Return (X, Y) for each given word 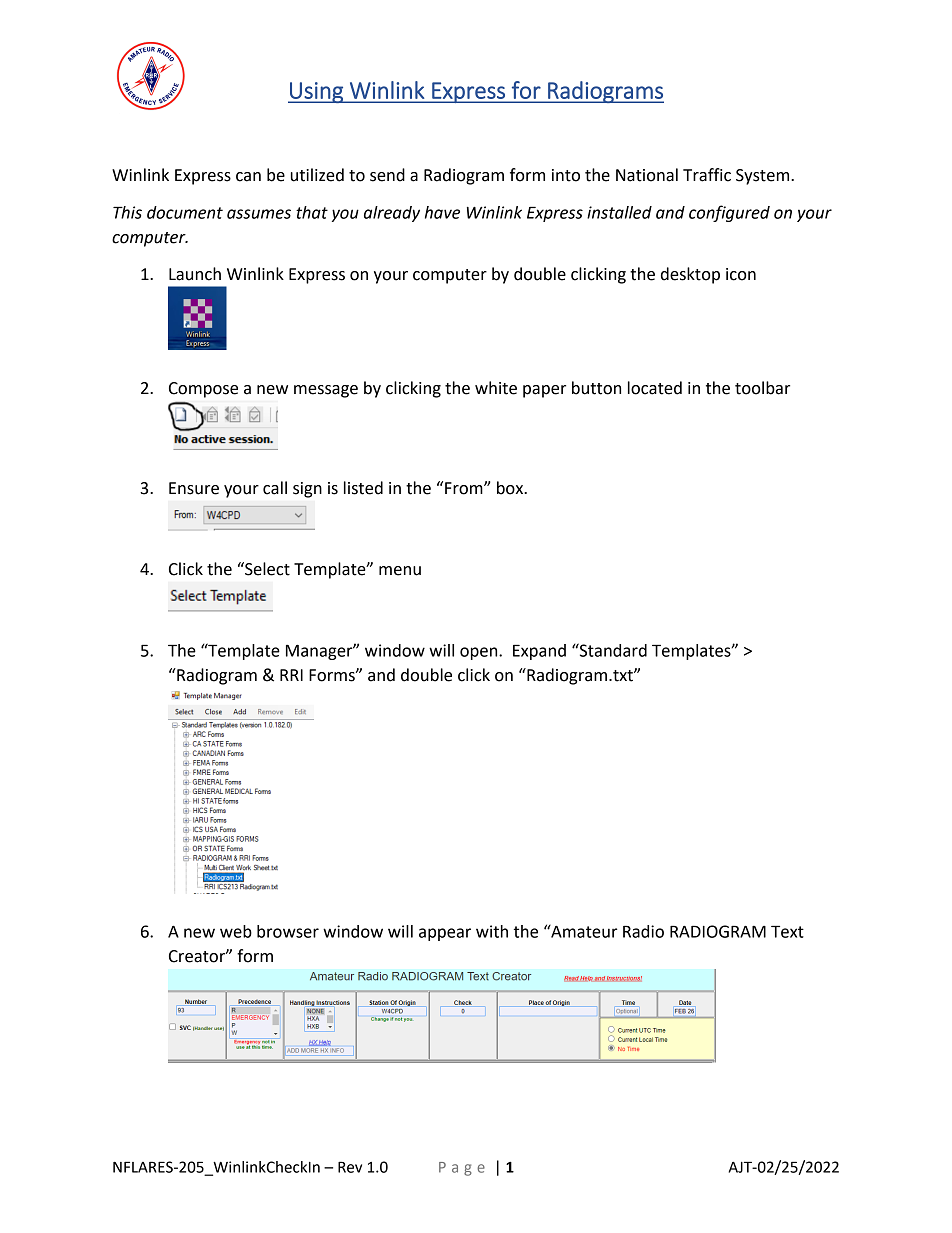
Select (266, 569)
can (248, 177)
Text (787, 931)
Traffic (707, 175)
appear (445, 934)
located (655, 388)
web (236, 931)
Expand (539, 652)
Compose (203, 390)
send (387, 175)
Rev (350, 1167)
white (496, 388)
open (480, 653)
